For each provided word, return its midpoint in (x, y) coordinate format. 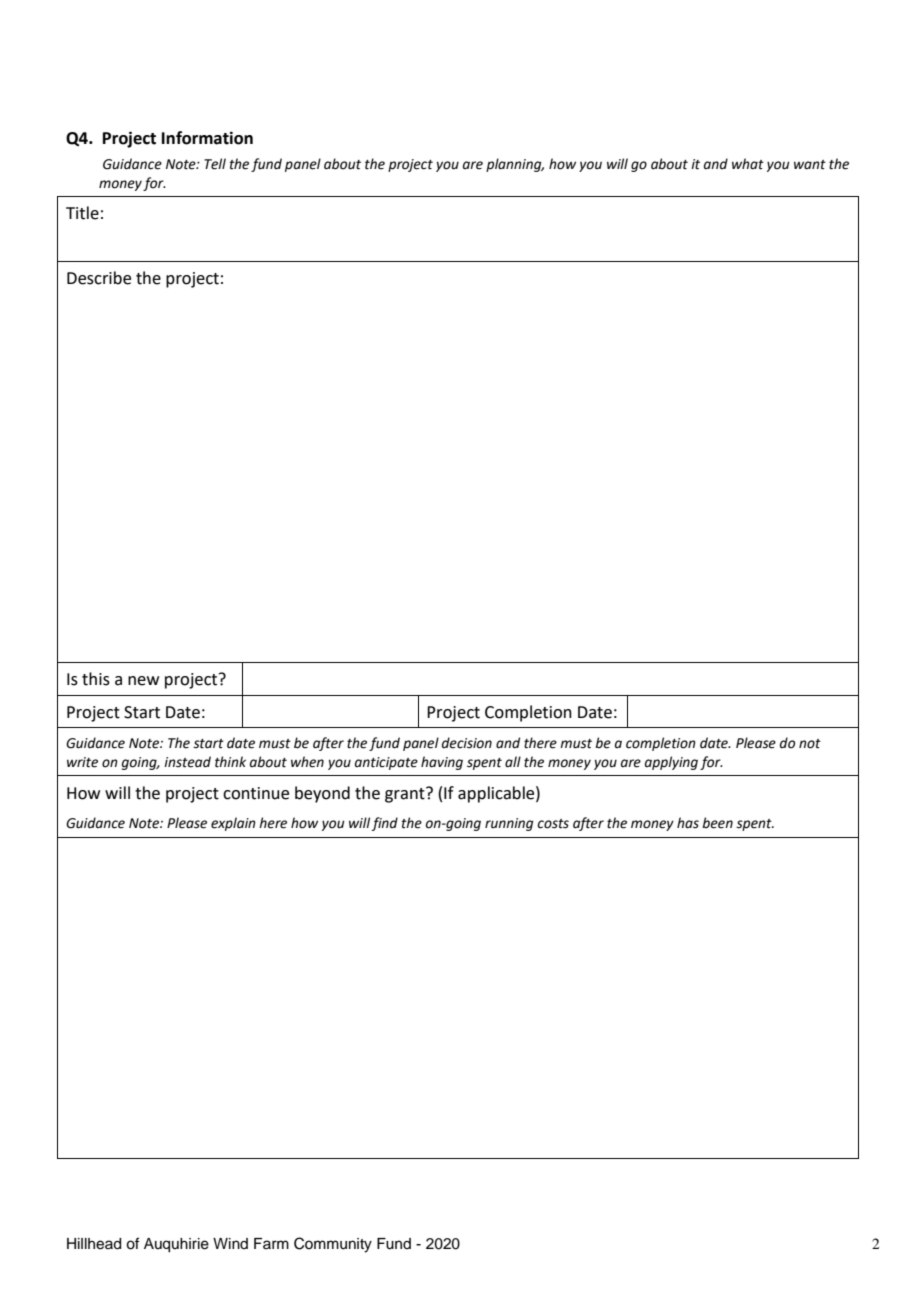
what (748, 164)
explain (233, 824)
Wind (230, 1243)
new (143, 681)
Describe (99, 278)
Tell (215, 164)
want (810, 165)
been (717, 823)
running (509, 824)
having (442, 763)
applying (671, 763)
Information (207, 138)
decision (467, 743)
